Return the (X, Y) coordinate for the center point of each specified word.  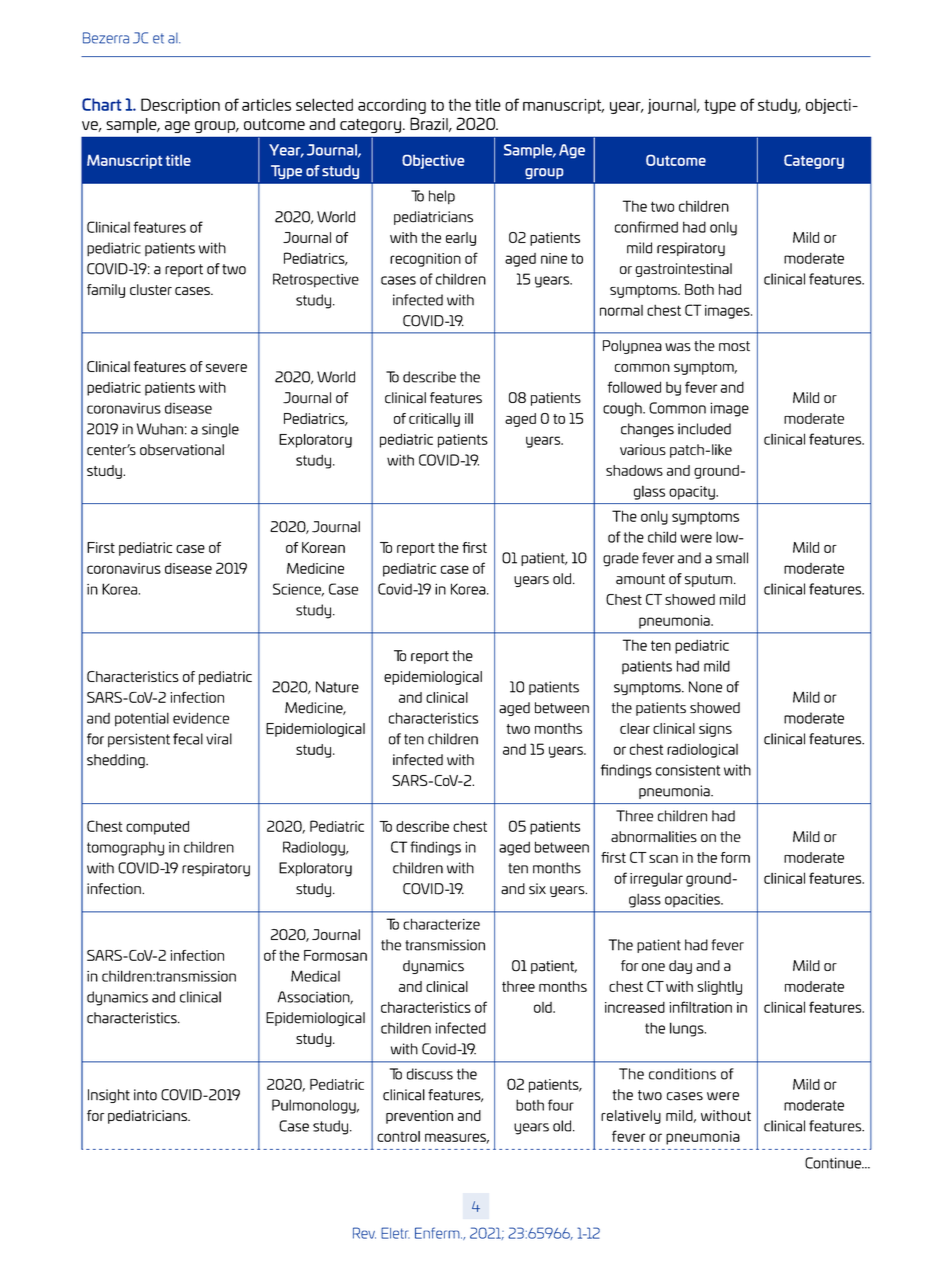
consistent (688, 770)
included (704, 429)
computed (157, 828)
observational (182, 450)
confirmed (646, 227)
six (537, 889)
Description (180, 106)
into (145, 1095)
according (392, 106)
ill (469, 418)
